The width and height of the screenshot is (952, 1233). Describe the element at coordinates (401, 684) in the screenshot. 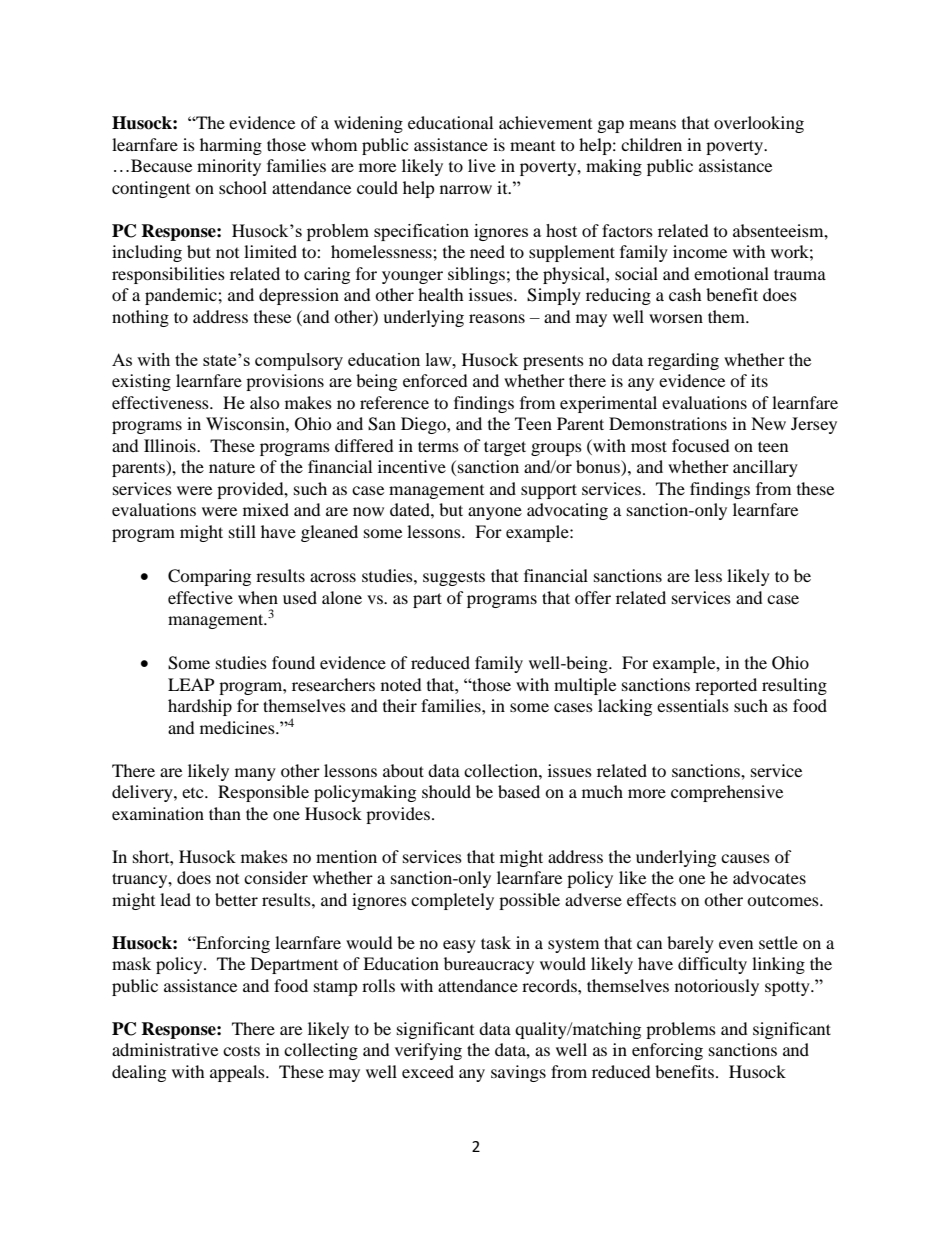

I see `noted` at that location.
